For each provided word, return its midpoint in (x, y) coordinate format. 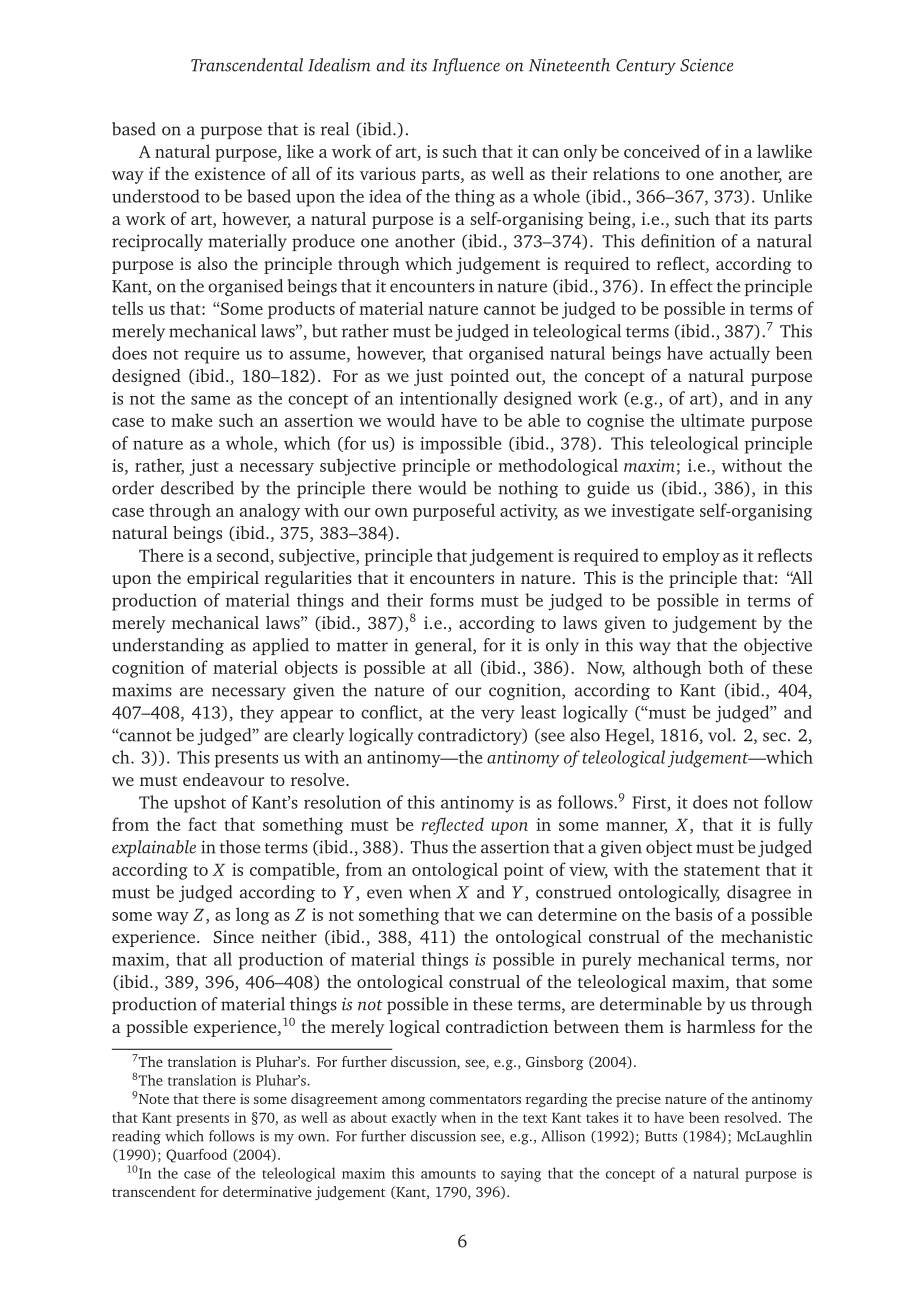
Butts (661, 1136)
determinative (267, 1191)
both (726, 667)
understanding (168, 646)
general (444, 646)
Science (706, 65)
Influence (466, 66)
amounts (448, 1174)
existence (230, 173)
